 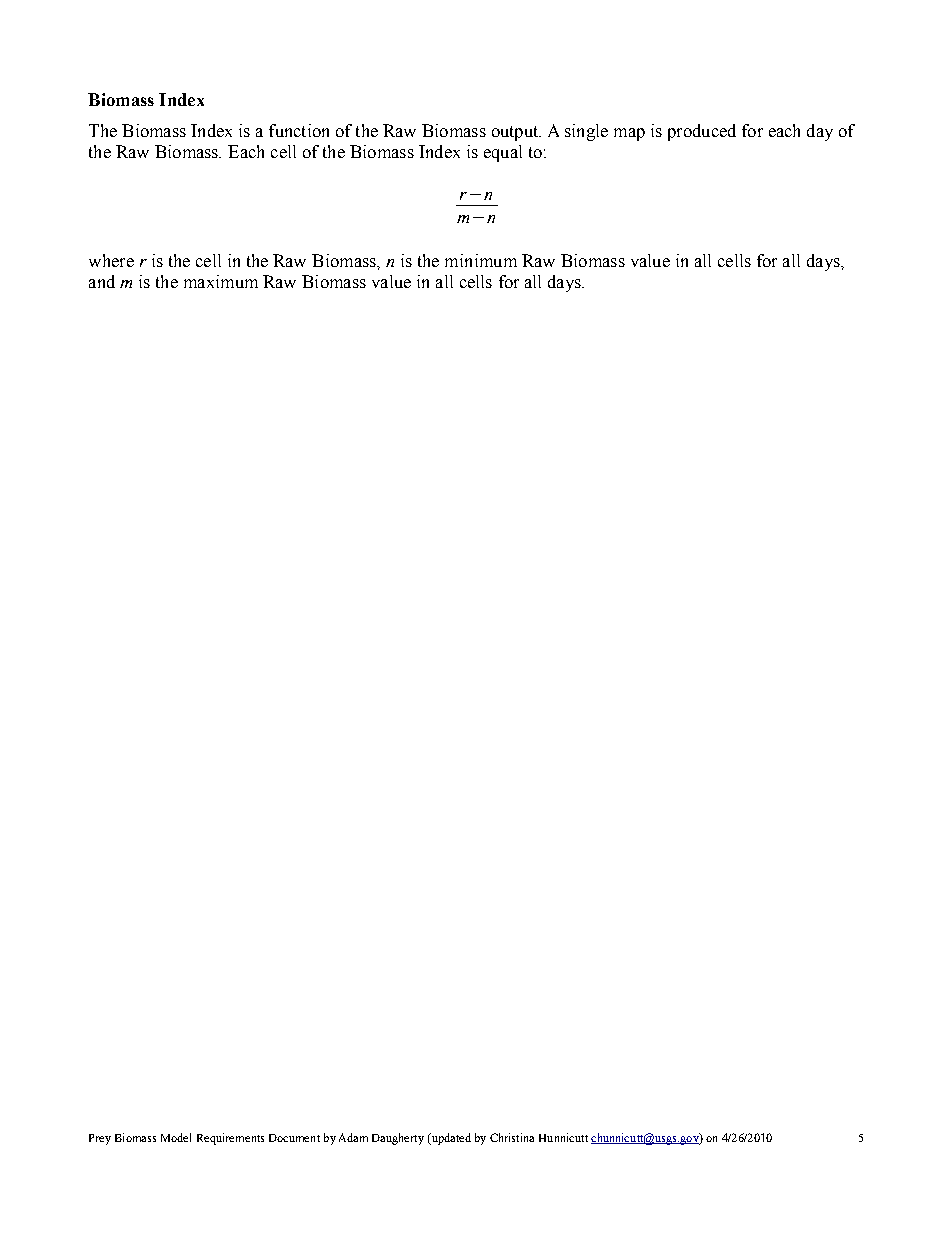 What do you see at coordinates (176, 1137) in the screenshot?
I see `Model` at bounding box center [176, 1137].
